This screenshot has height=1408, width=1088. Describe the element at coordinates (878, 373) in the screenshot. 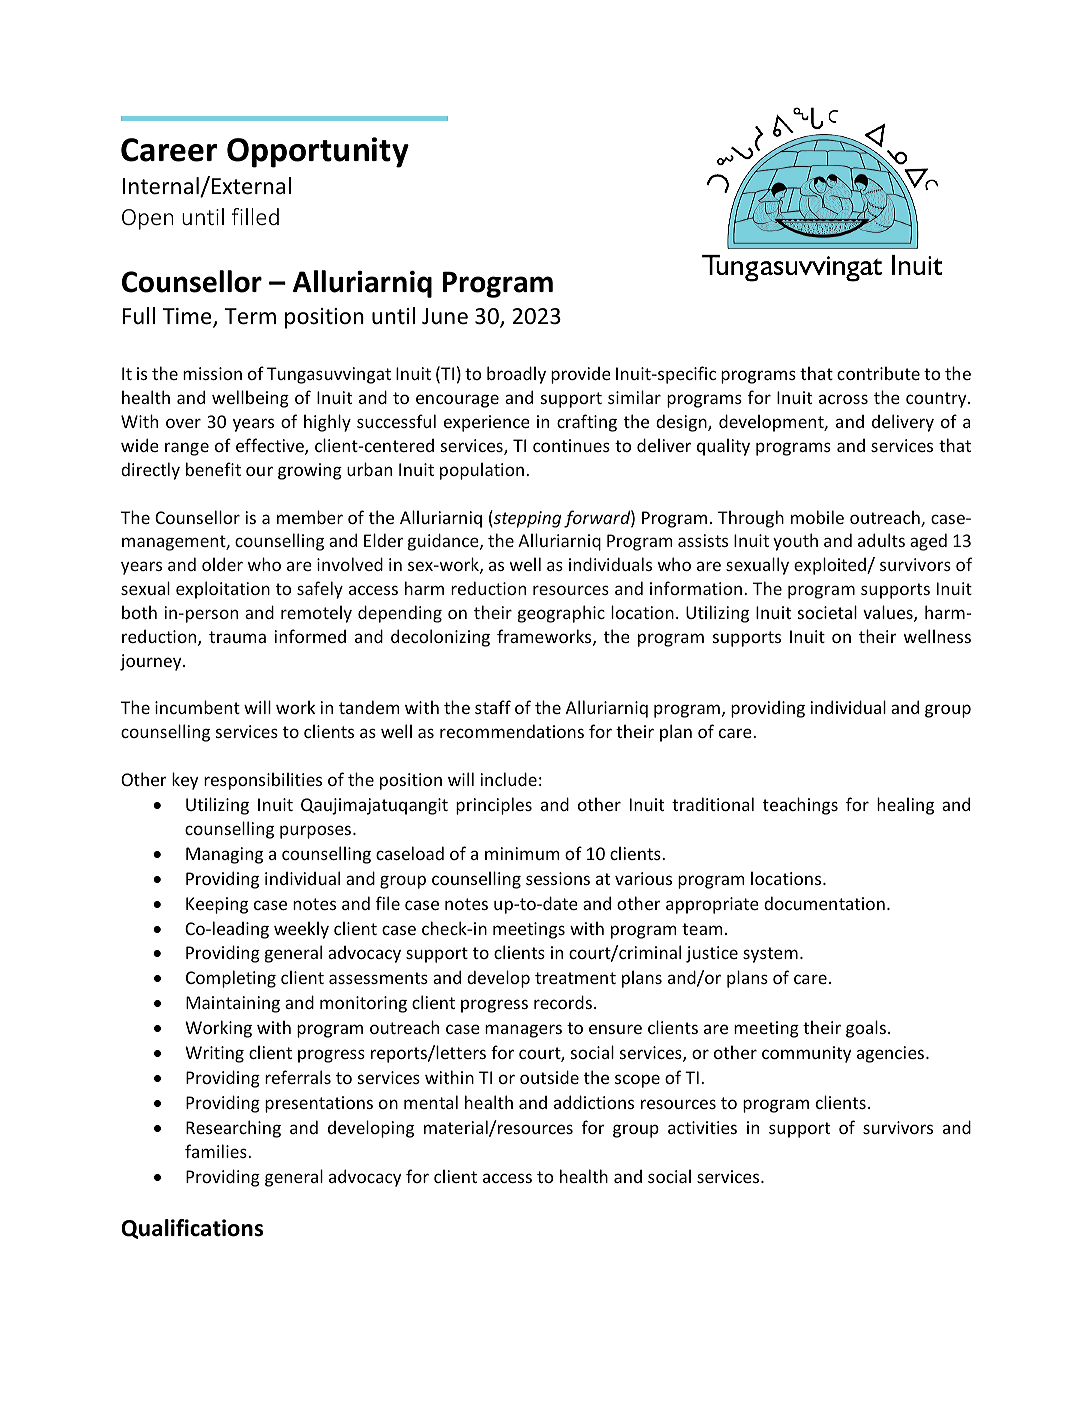

I see `contribute` at that location.
